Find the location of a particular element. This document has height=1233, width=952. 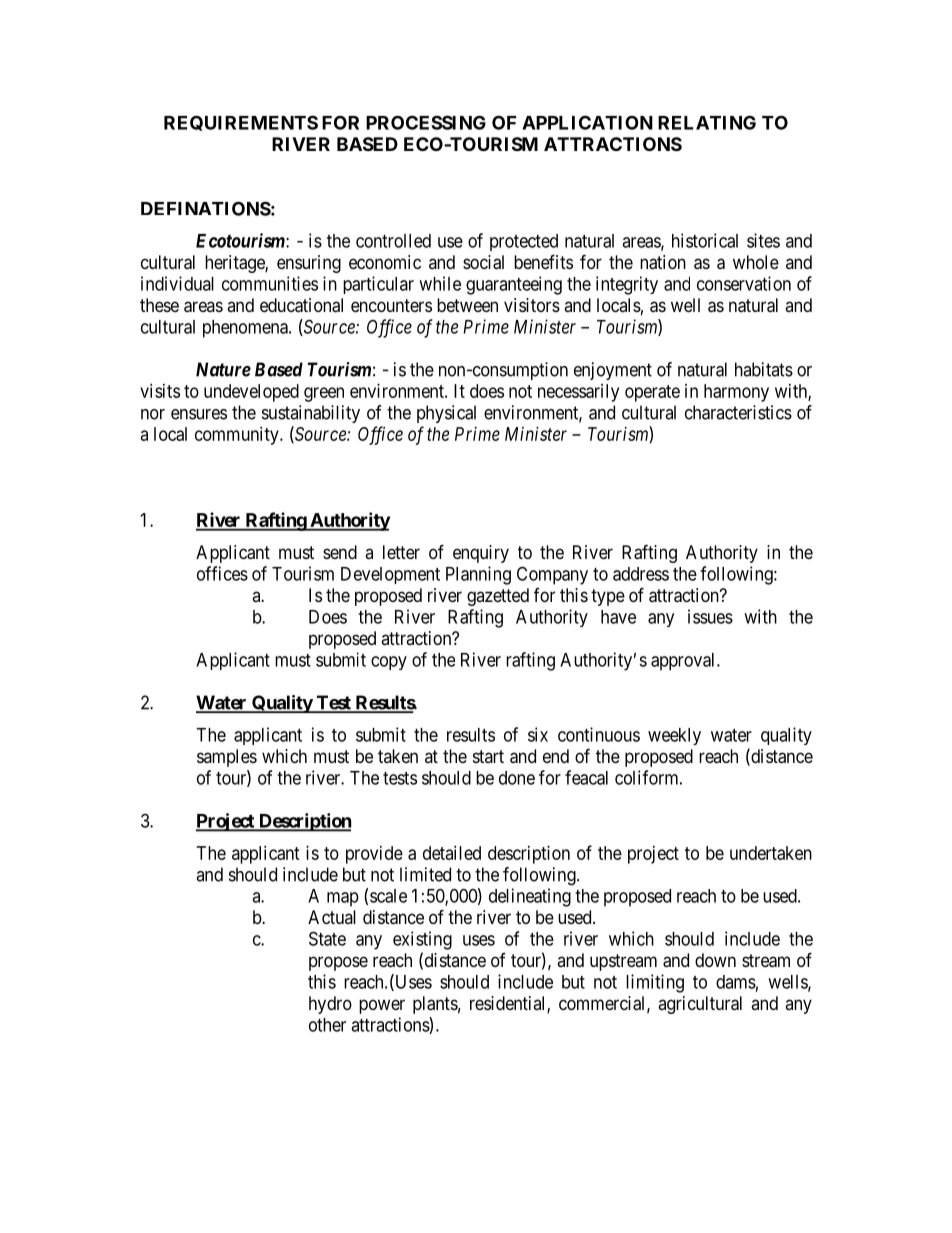

send is located at coordinates (340, 552).
